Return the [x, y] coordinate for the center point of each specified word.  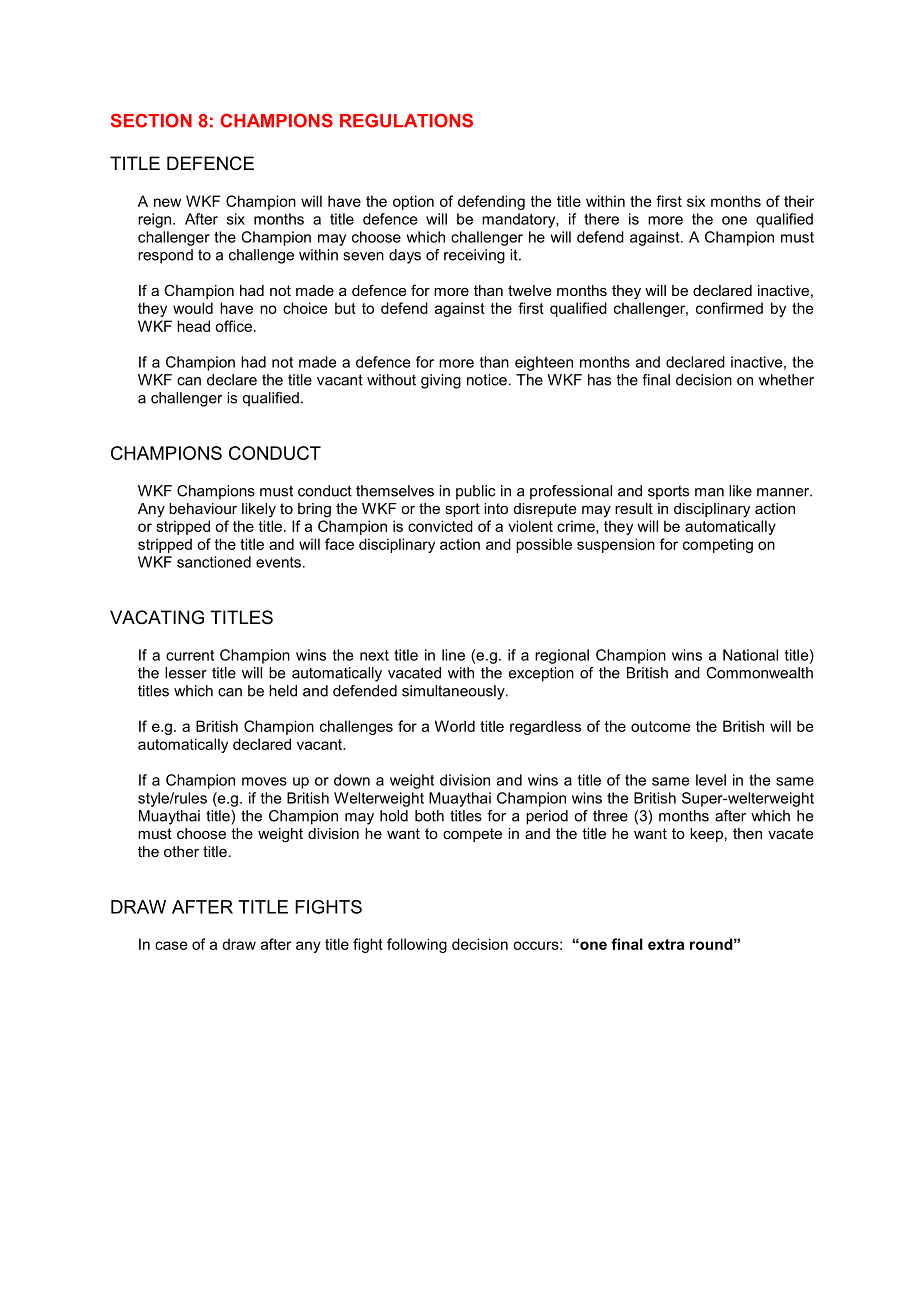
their [799, 201]
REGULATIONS [406, 120]
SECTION [151, 120]
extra [666, 944]
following [417, 945]
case [171, 945]
